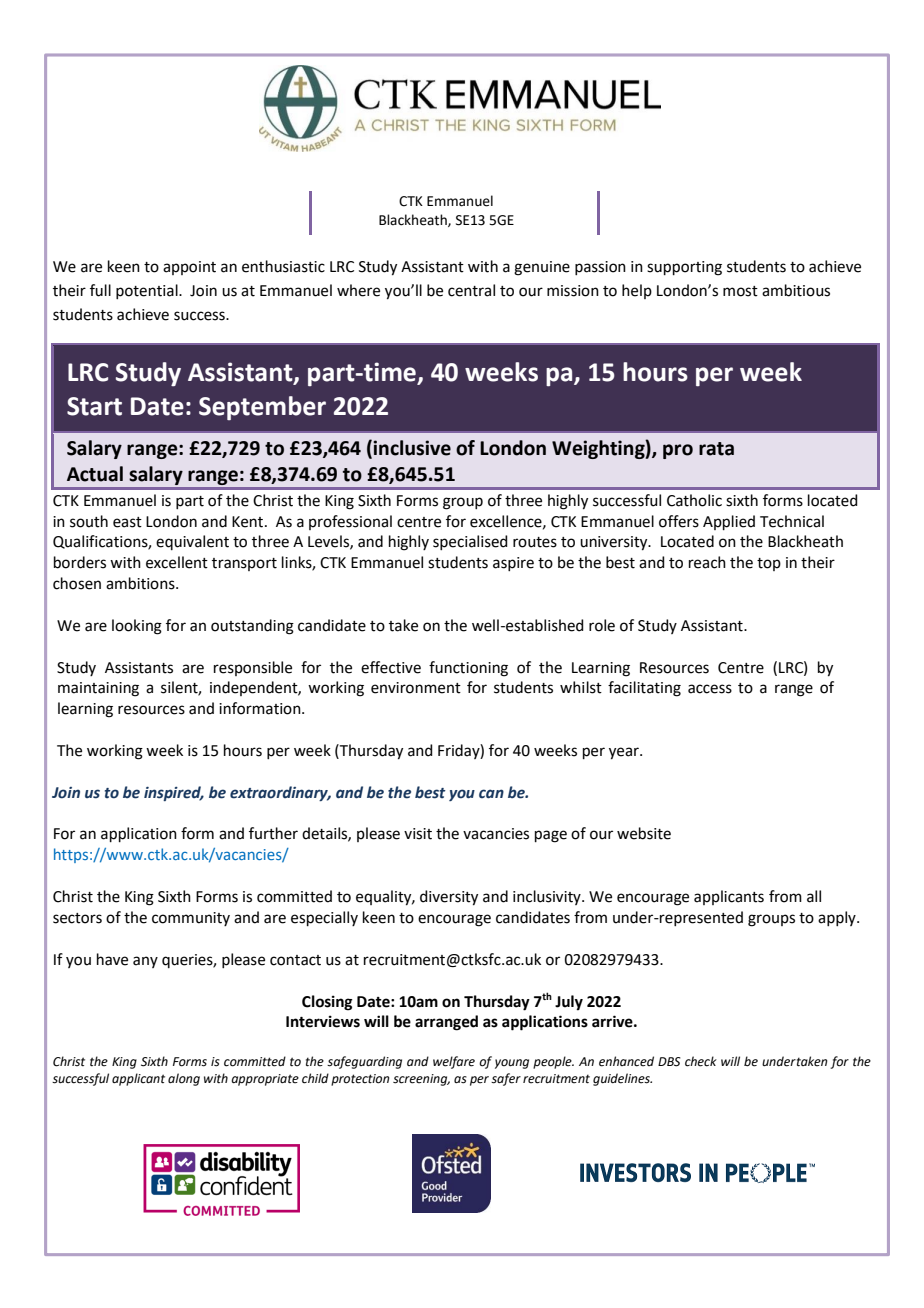 Image resolution: width=924 pixels, height=1308 pixels. Describe the element at coordinates (701, 1061) in the screenshot. I see `check` at that location.
